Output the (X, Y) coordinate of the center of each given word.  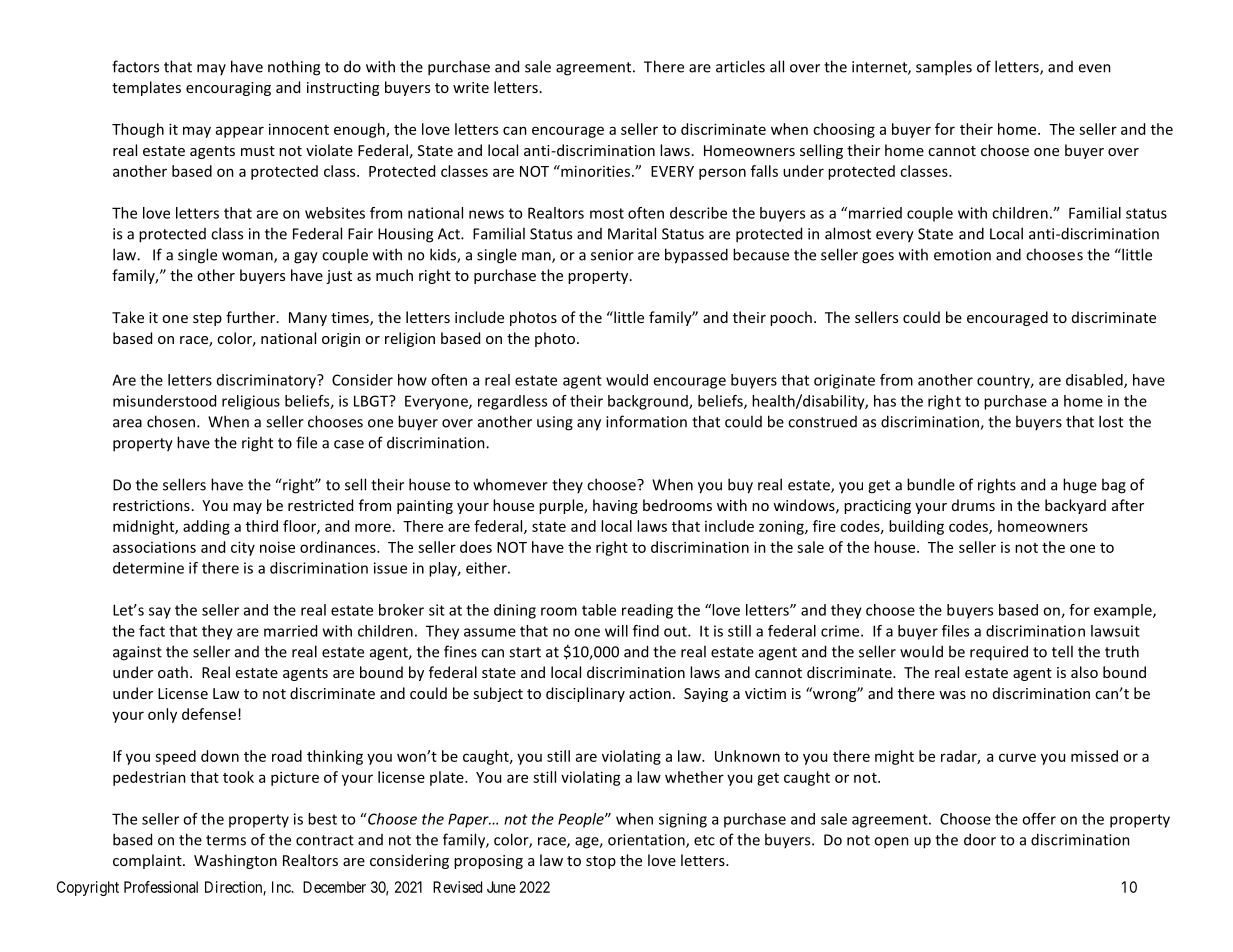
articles (740, 66)
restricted (320, 505)
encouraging (228, 89)
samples (944, 68)
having (615, 506)
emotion (962, 255)
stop (601, 862)
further (252, 317)
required (999, 653)
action (650, 693)
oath (173, 672)
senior (612, 255)
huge (1080, 486)
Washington (235, 861)
